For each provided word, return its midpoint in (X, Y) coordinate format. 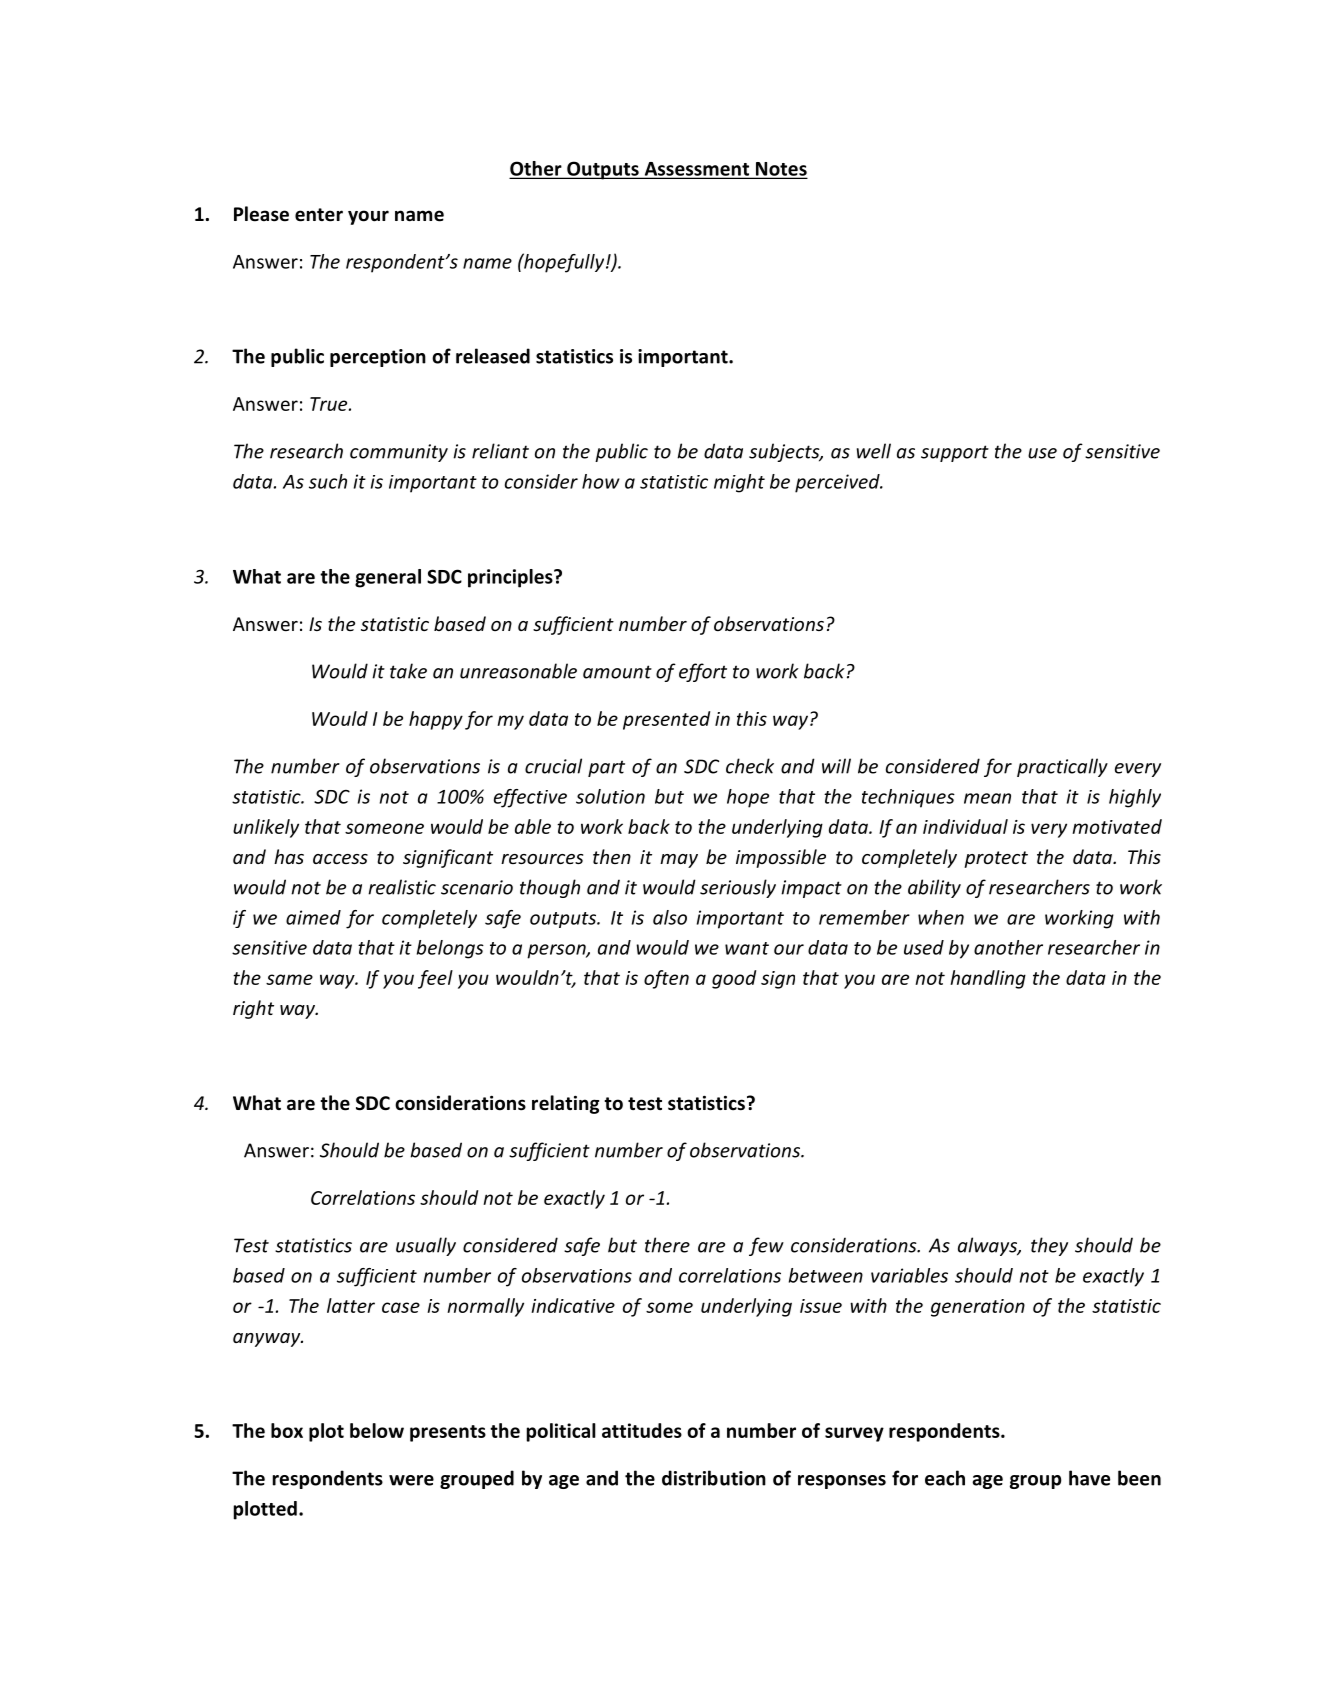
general (388, 578)
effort (703, 672)
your (368, 217)
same (289, 979)
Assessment (697, 170)
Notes (780, 170)
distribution (714, 1478)
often (666, 979)
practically (1062, 767)
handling (988, 979)
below (377, 1430)
